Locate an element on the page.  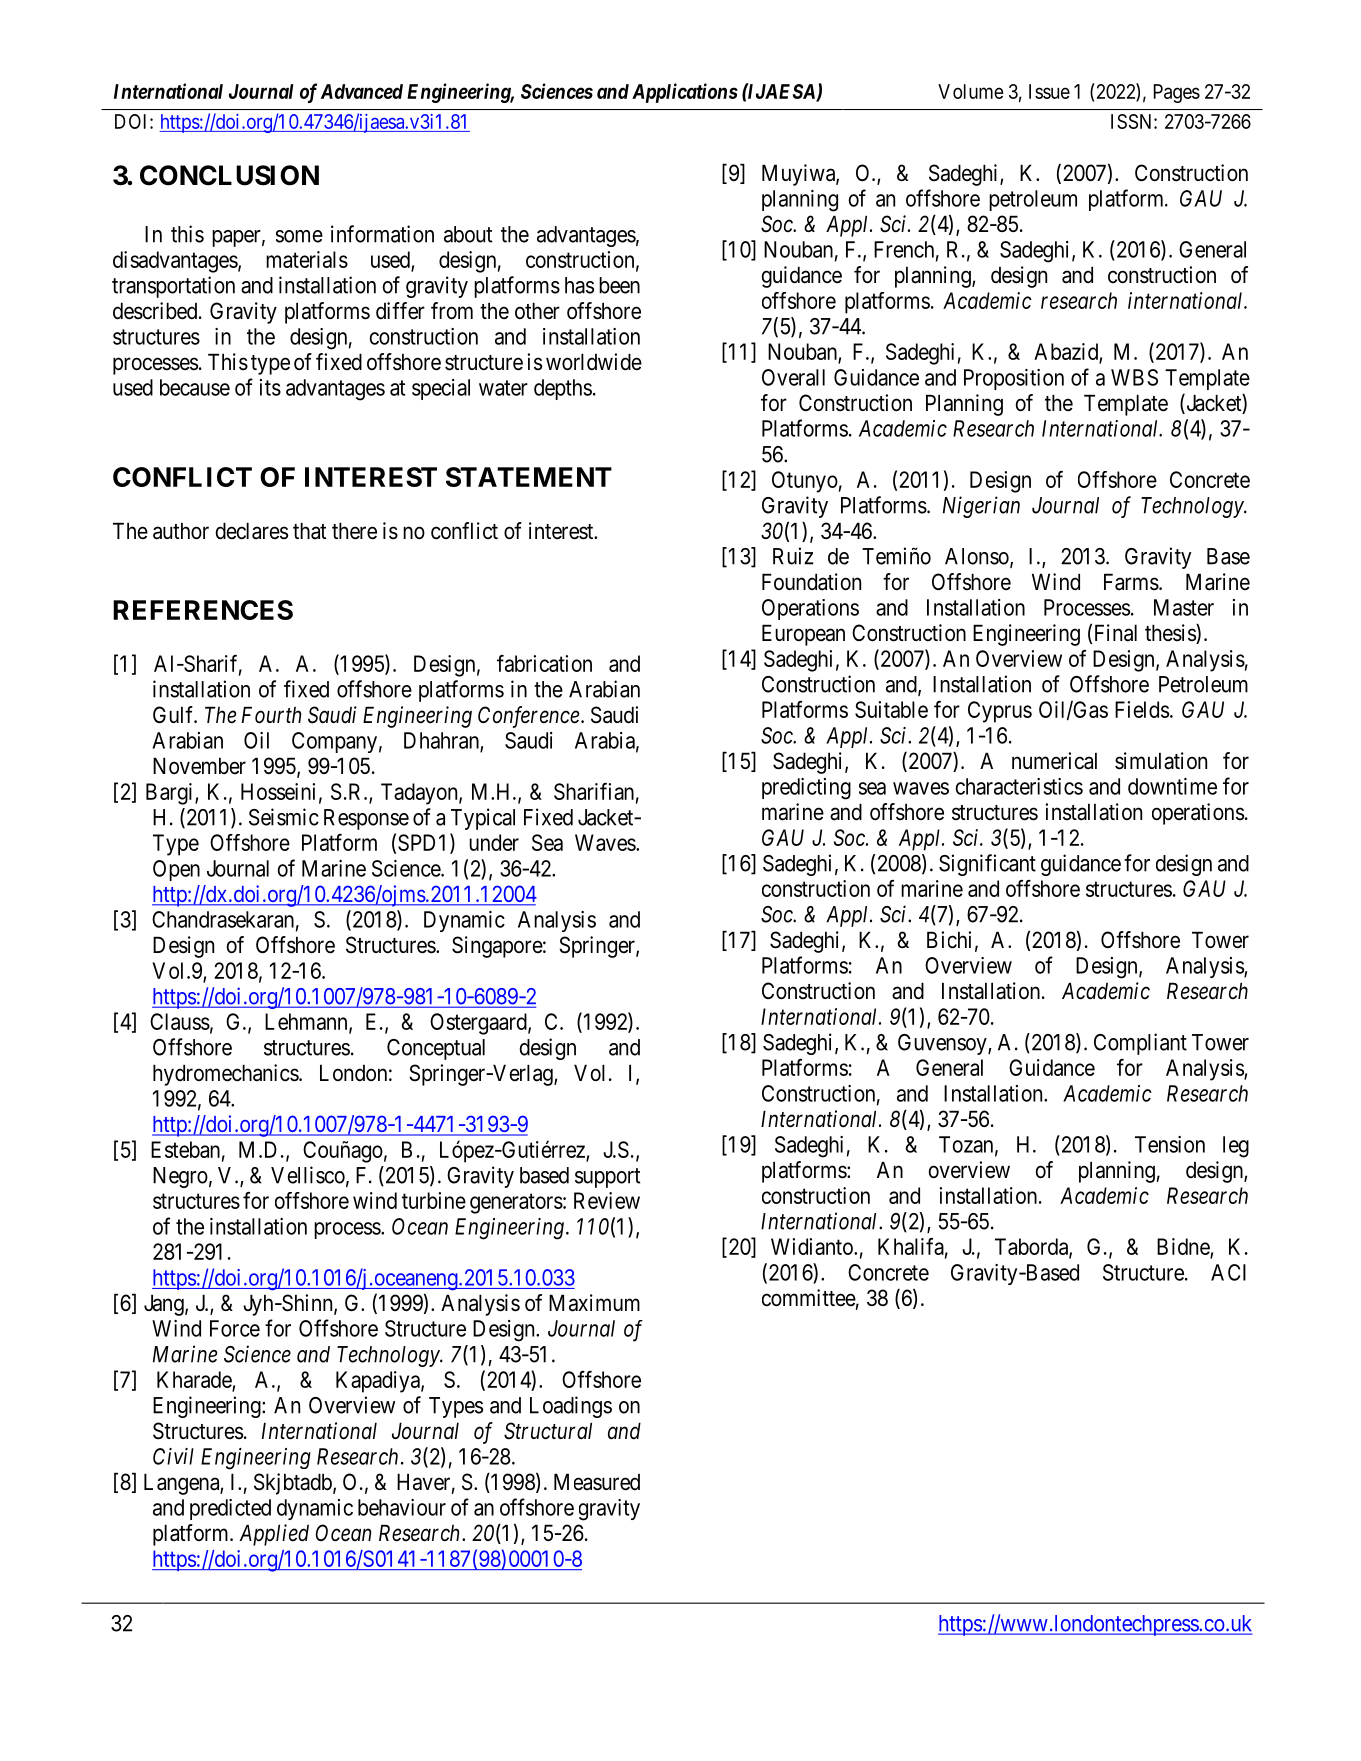
Seismic is located at coordinates (284, 817).
